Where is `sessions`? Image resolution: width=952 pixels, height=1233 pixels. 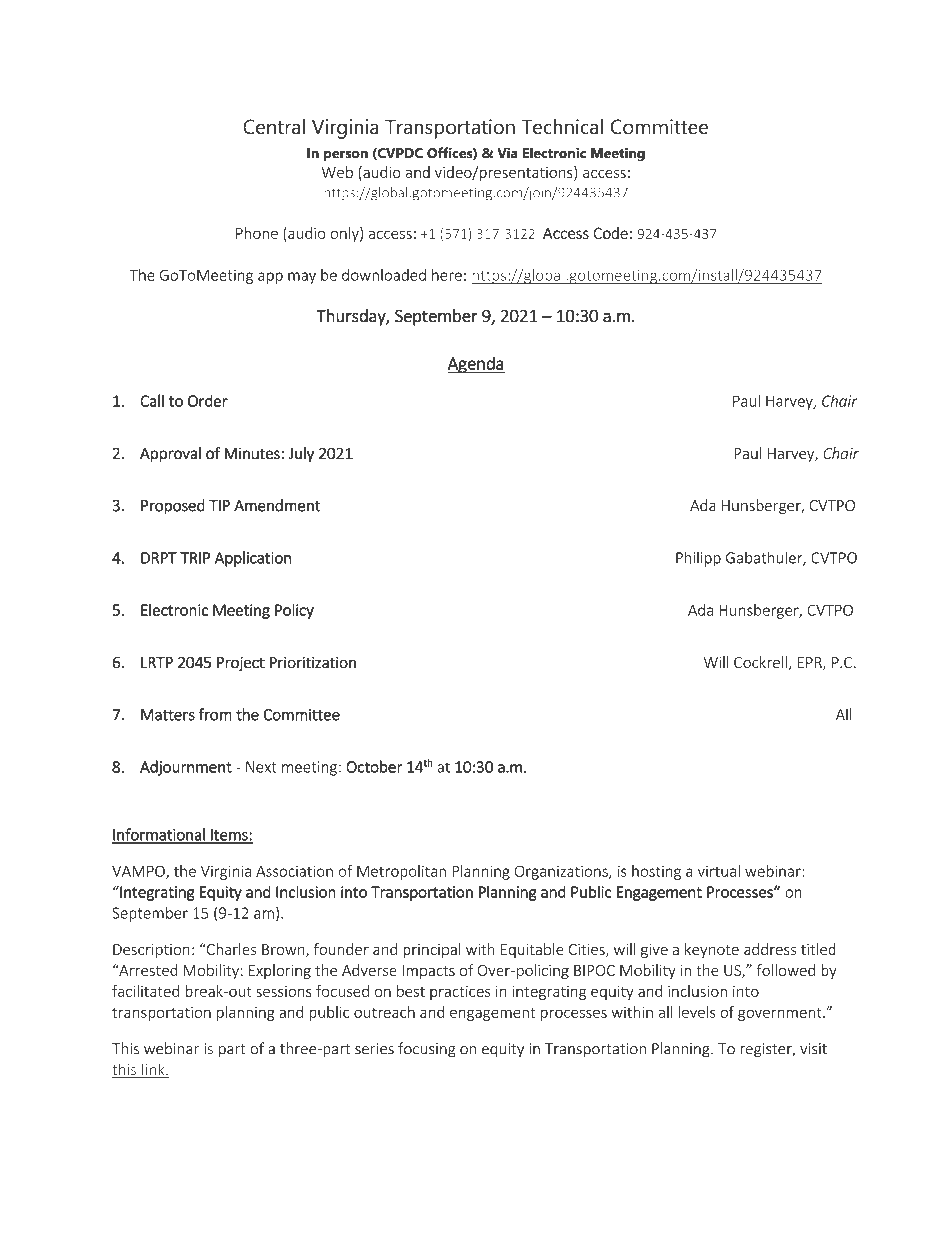
sessions is located at coordinates (284, 991).
